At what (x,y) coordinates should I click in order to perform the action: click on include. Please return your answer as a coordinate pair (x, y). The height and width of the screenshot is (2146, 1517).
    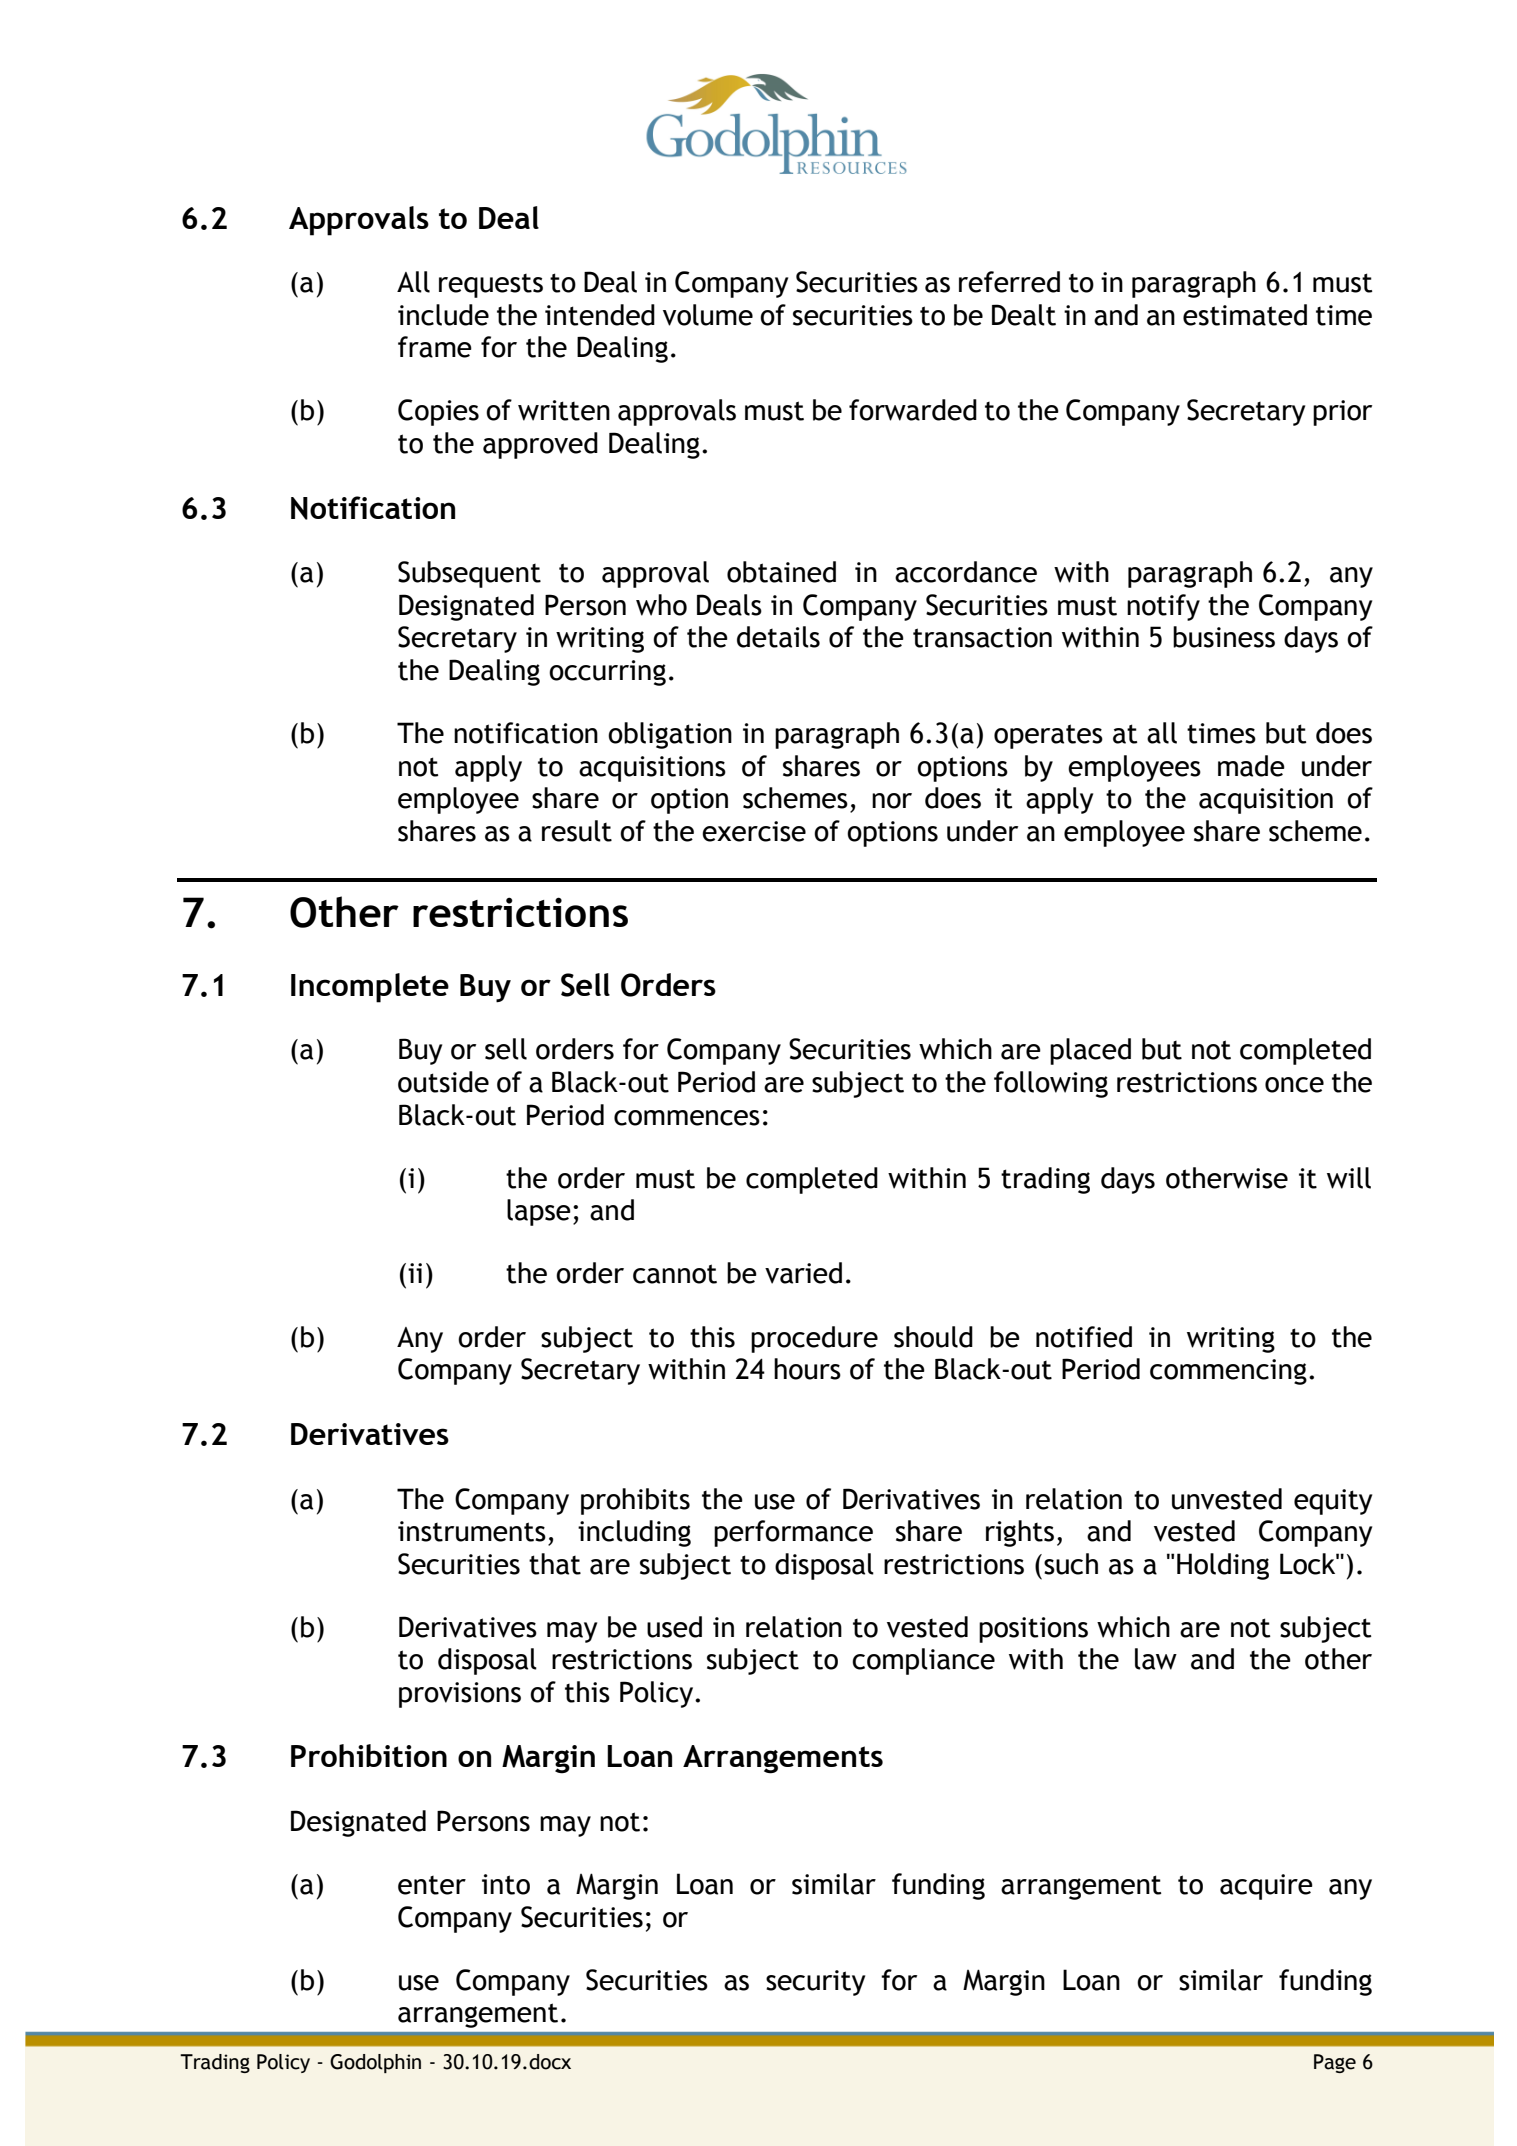
    Looking at the image, I should click on (443, 315).
